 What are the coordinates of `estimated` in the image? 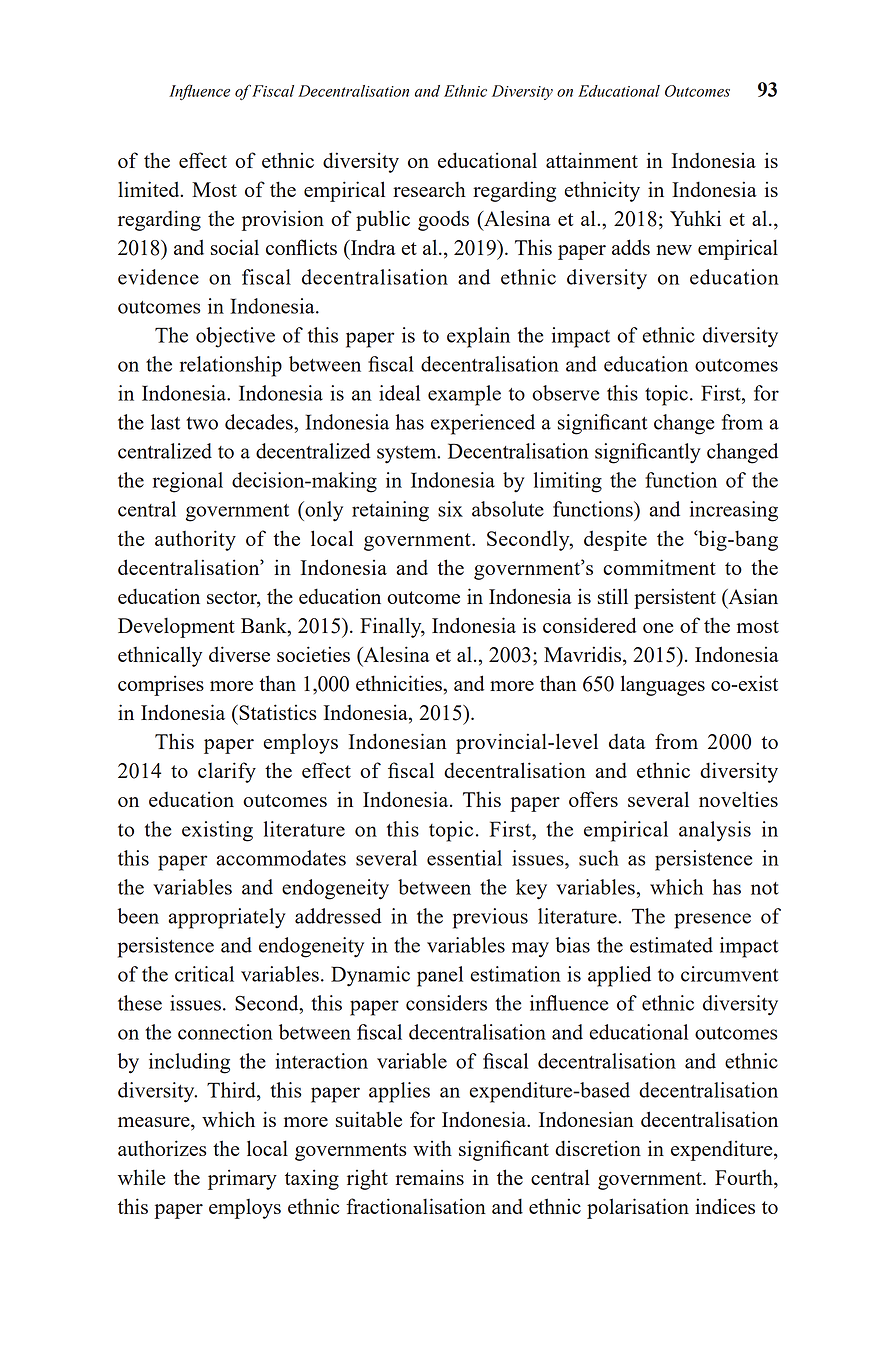 It's located at (671, 945).
